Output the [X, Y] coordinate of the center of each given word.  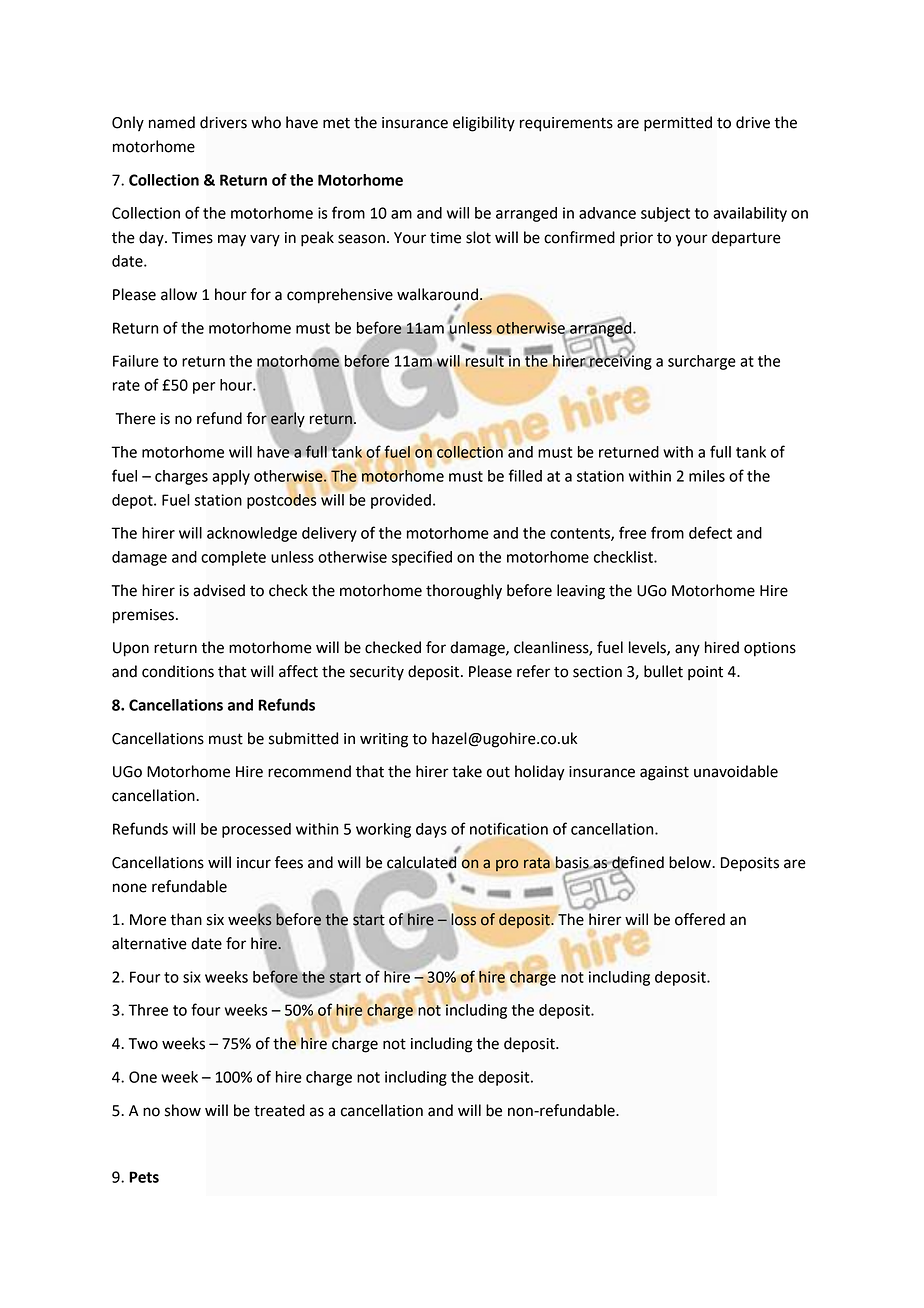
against [664, 773]
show [183, 1110]
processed [256, 830]
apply [231, 477]
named [172, 122]
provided [401, 501]
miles [707, 476]
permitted [678, 124]
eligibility [484, 124]
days [431, 830]
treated [279, 1110]
